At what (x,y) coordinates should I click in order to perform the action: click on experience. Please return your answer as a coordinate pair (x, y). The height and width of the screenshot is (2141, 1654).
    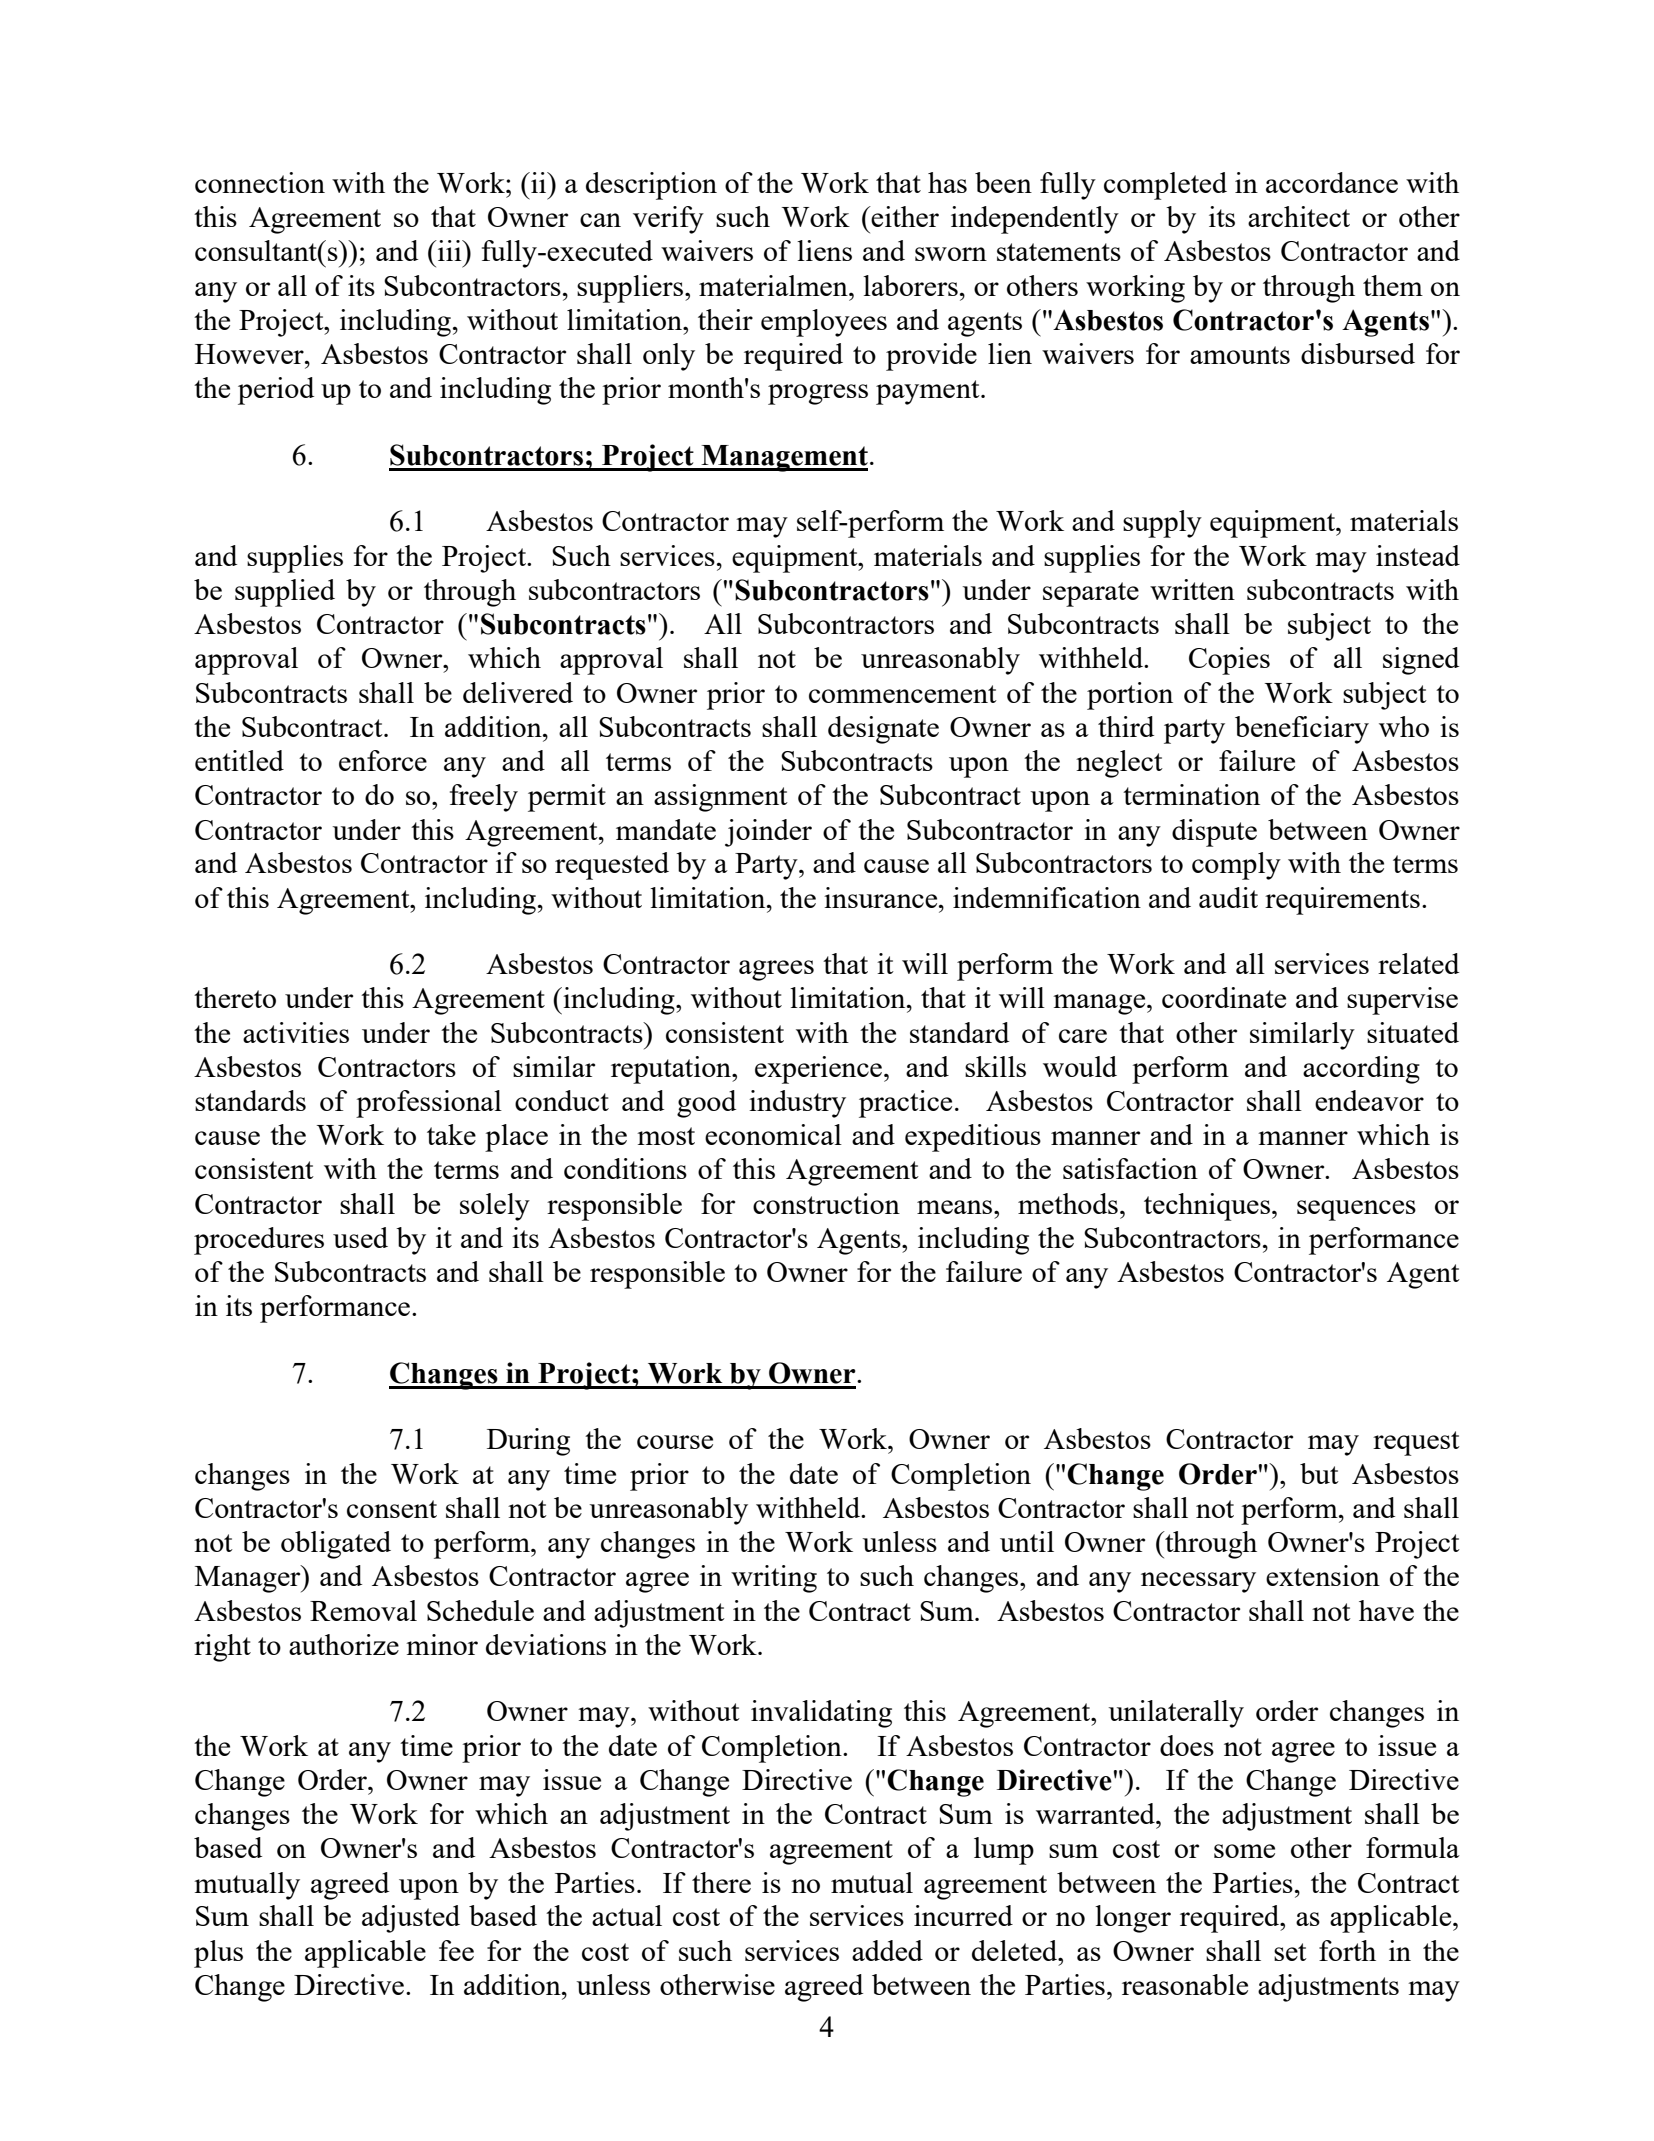
    Looking at the image, I should click on (818, 1070).
